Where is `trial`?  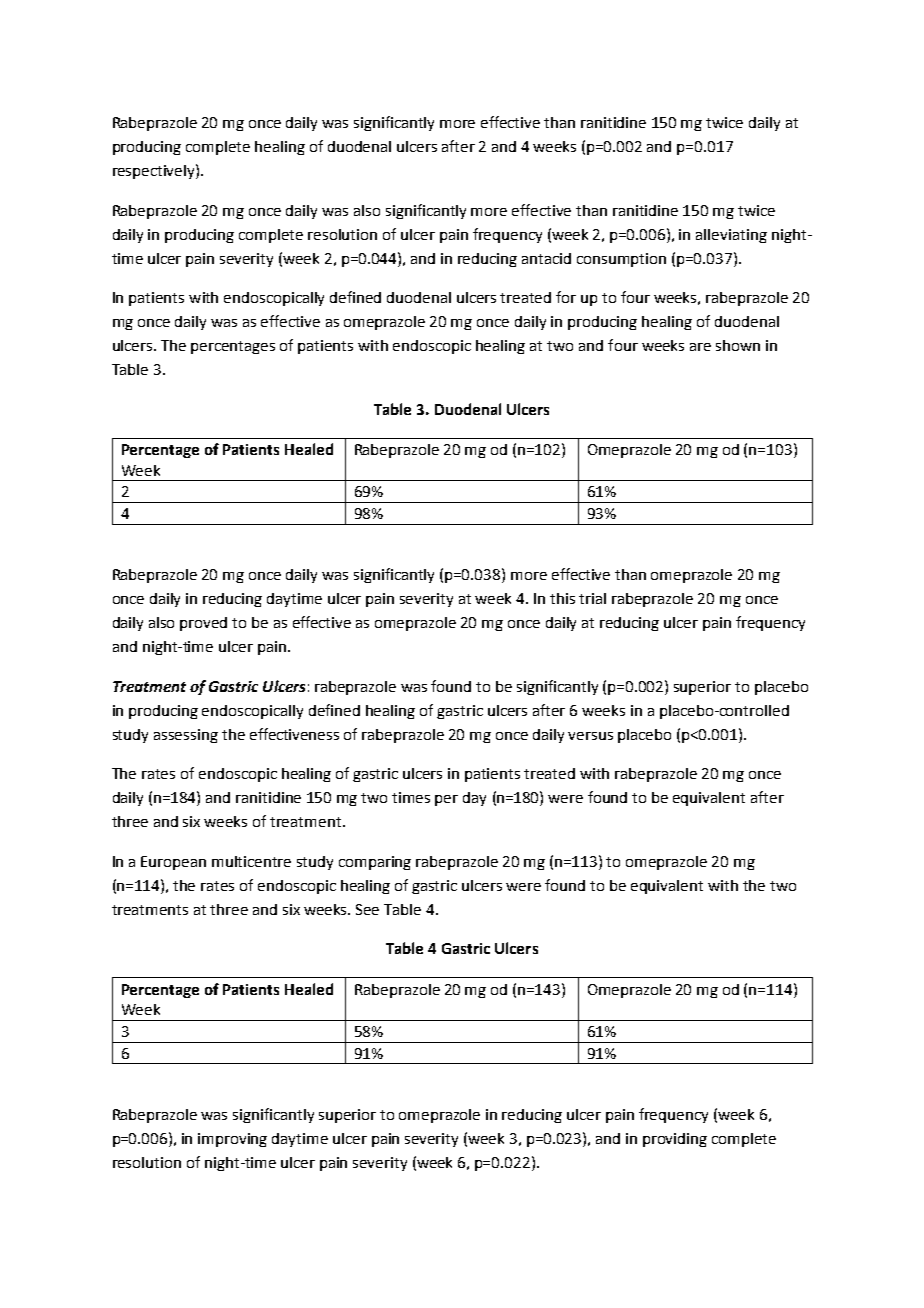 trial is located at coordinates (592, 598).
